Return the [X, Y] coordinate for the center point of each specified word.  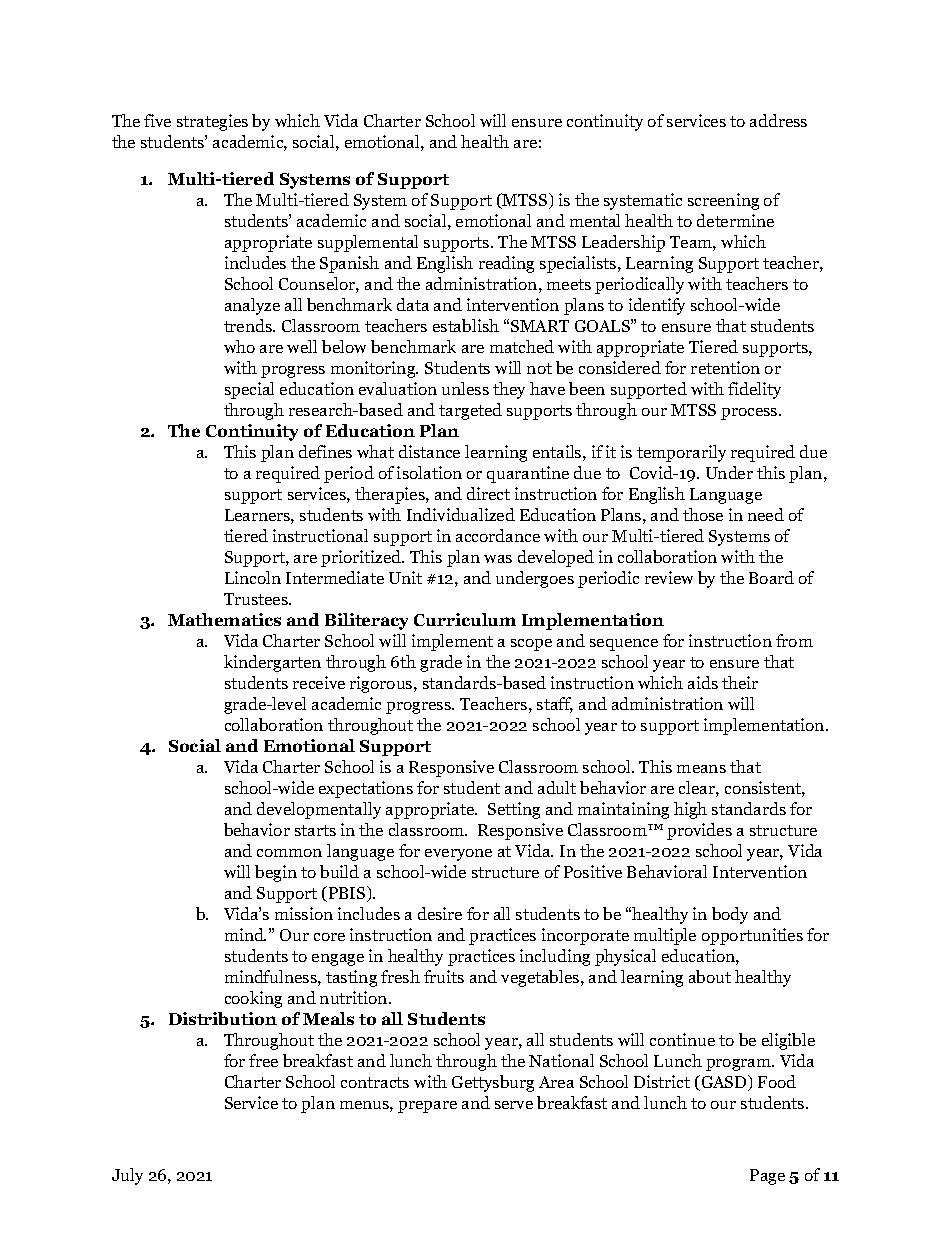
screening [723, 201]
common [289, 853]
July [127, 1176]
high [690, 810]
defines [325, 451]
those [703, 514]
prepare [427, 1107]
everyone [458, 855]
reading [506, 264]
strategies [212, 122]
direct [488, 493]
